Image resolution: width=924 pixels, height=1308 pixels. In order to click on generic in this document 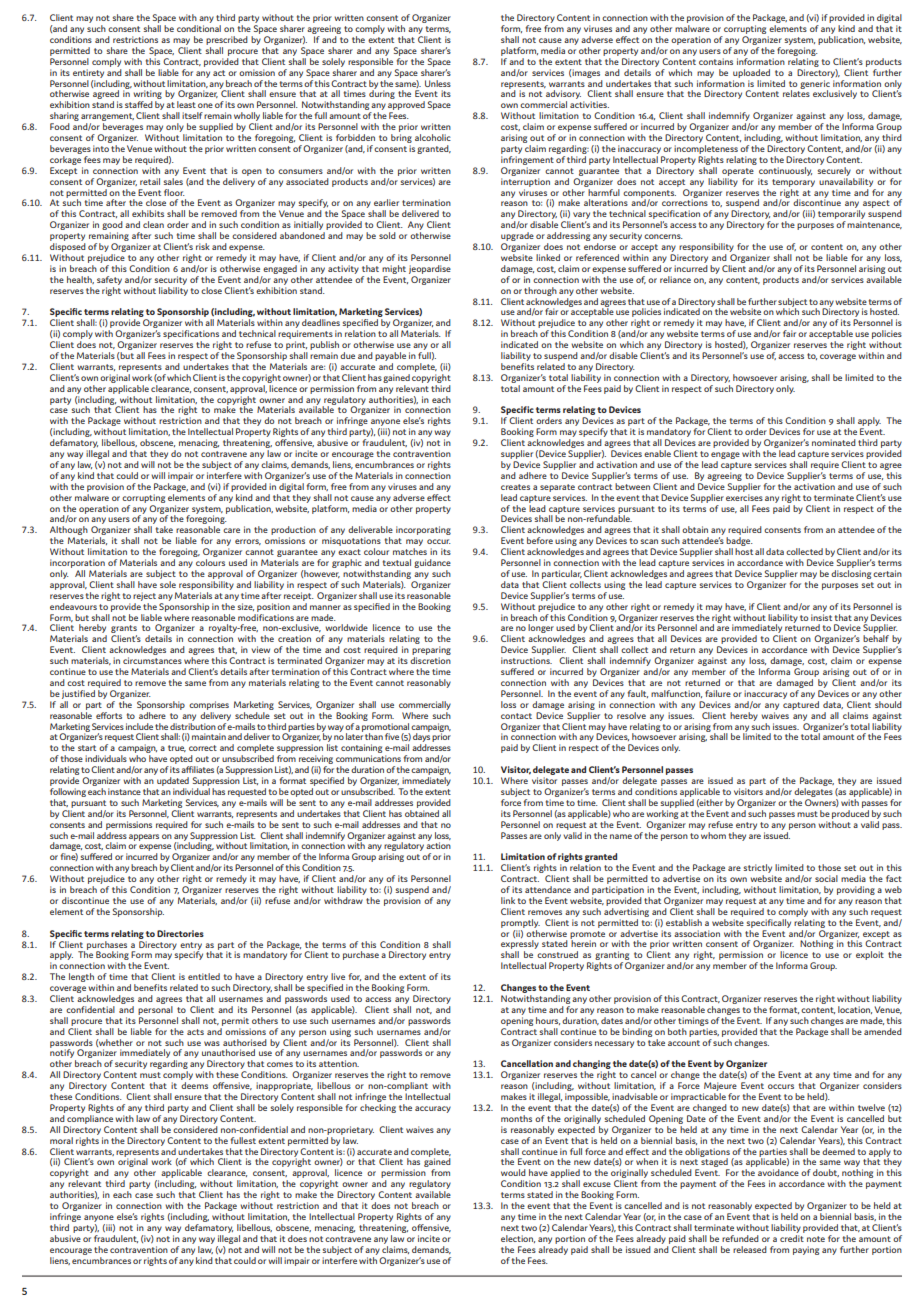, I will do `click(815, 85)`.
